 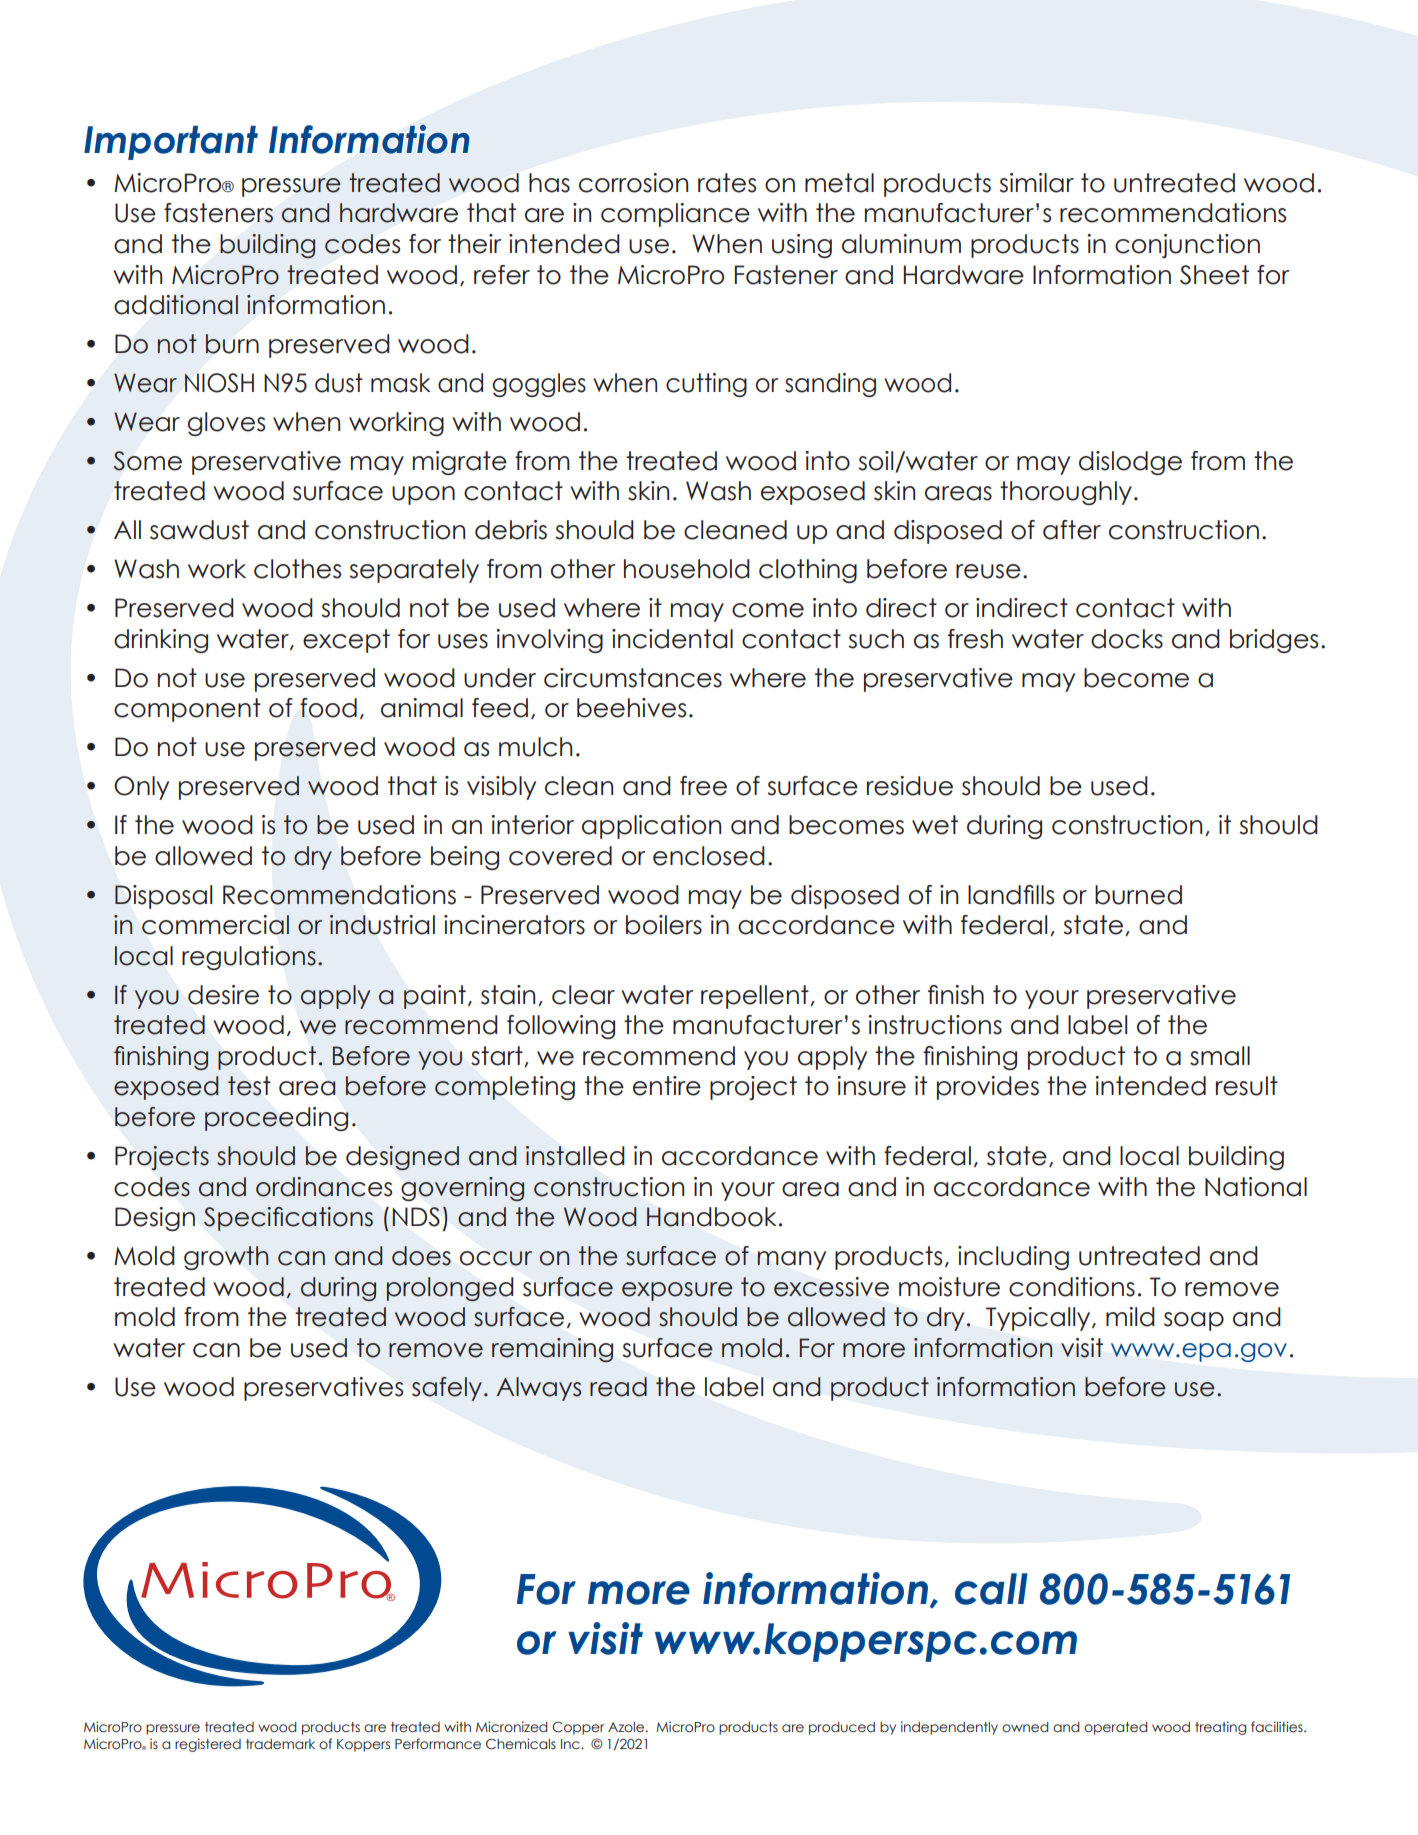 What do you see at coordinates (1187, 246) in the document?
I see `conjunction` at bounding box center [1187, 246].
